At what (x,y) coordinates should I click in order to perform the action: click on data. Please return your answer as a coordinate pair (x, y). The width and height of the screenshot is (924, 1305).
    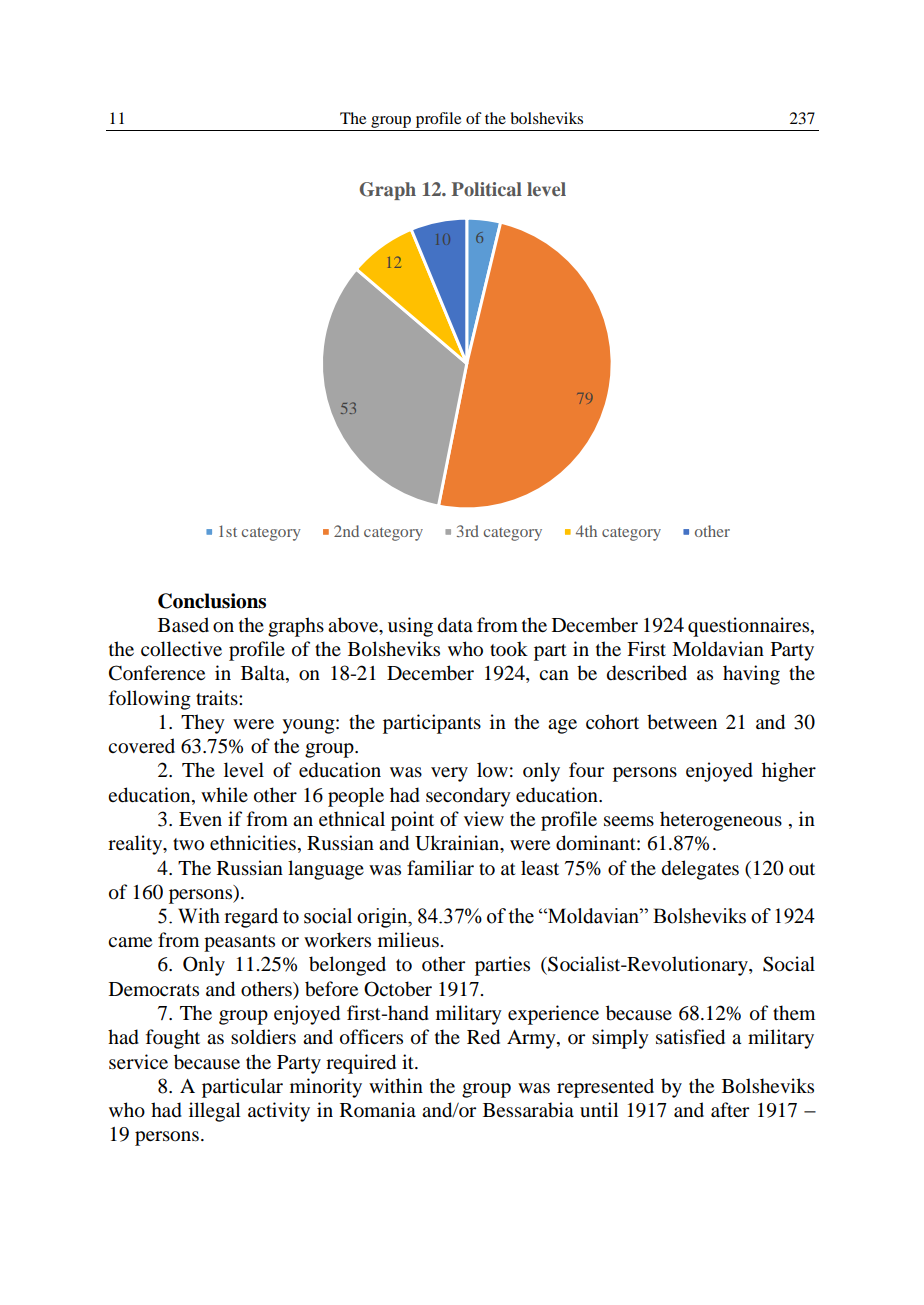
    Looking at the image, I should click on (455, 625).
